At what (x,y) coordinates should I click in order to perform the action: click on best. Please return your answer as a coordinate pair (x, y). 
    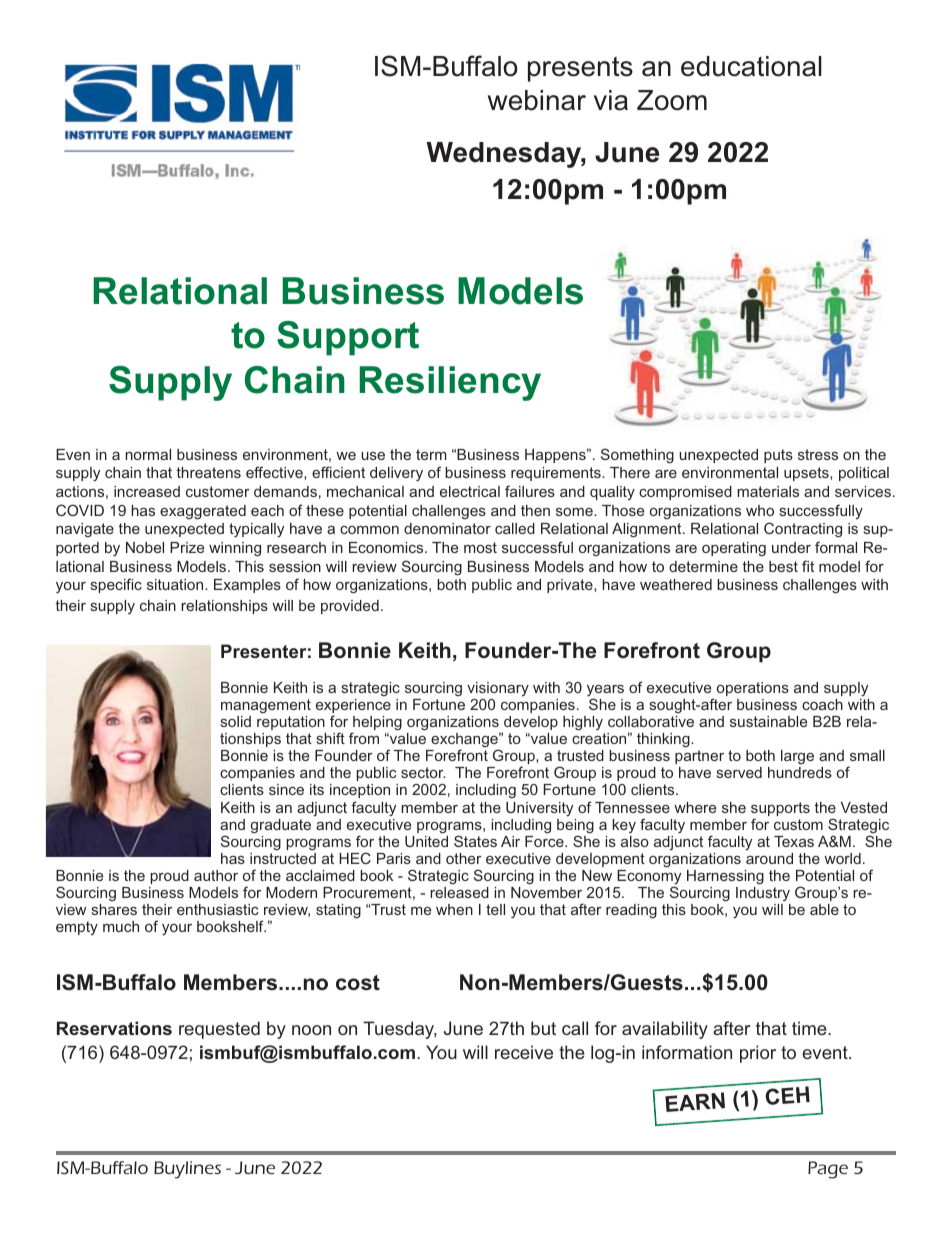
    Looking at the image, I should click on (783, 566).
